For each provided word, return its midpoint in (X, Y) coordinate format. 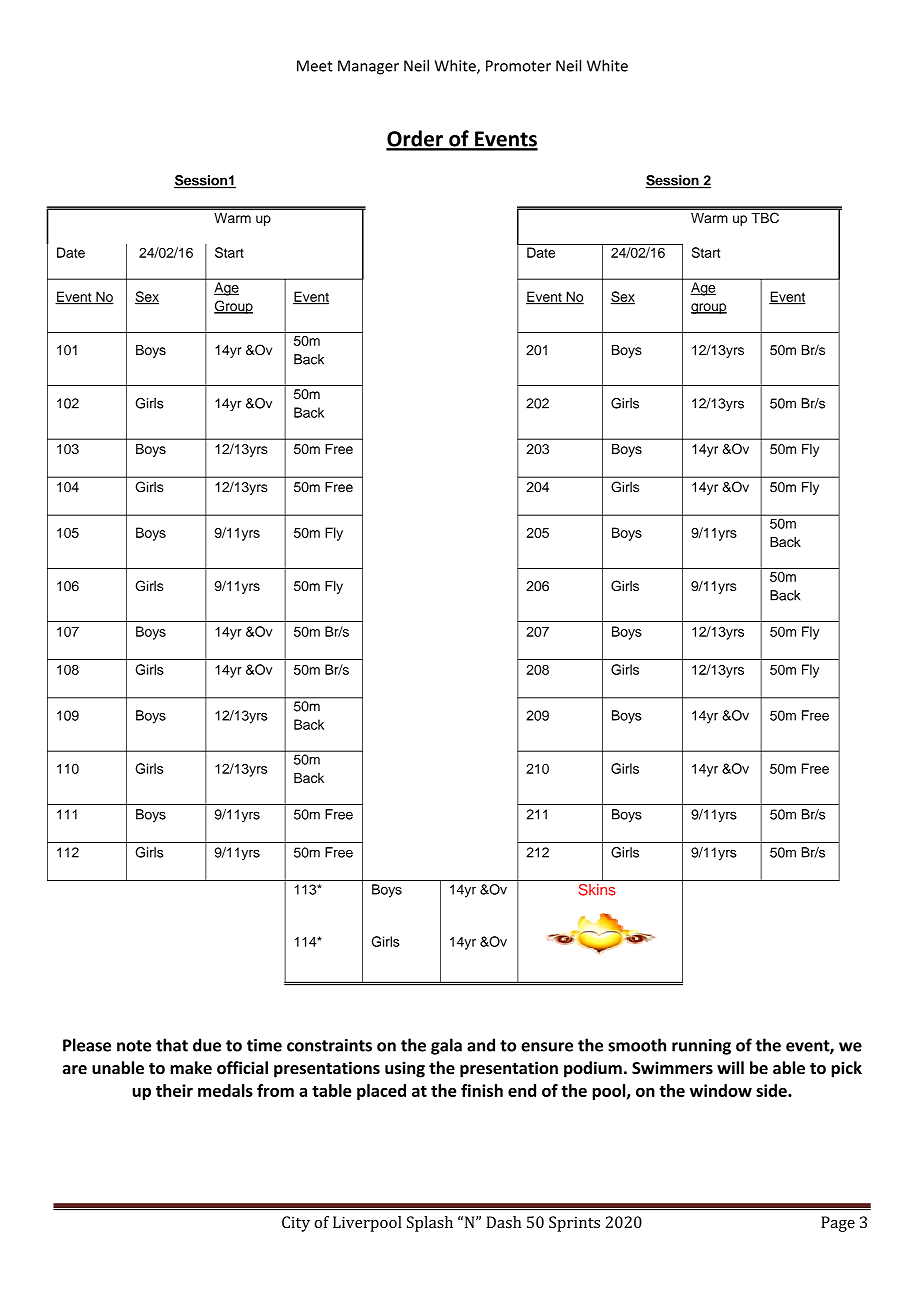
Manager (368, 67)
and (481, 1045)
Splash (430, 1224)
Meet (315, 66)
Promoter (518, 66)
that (172, 1045)
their (174, 1090)
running (701, 1047)
